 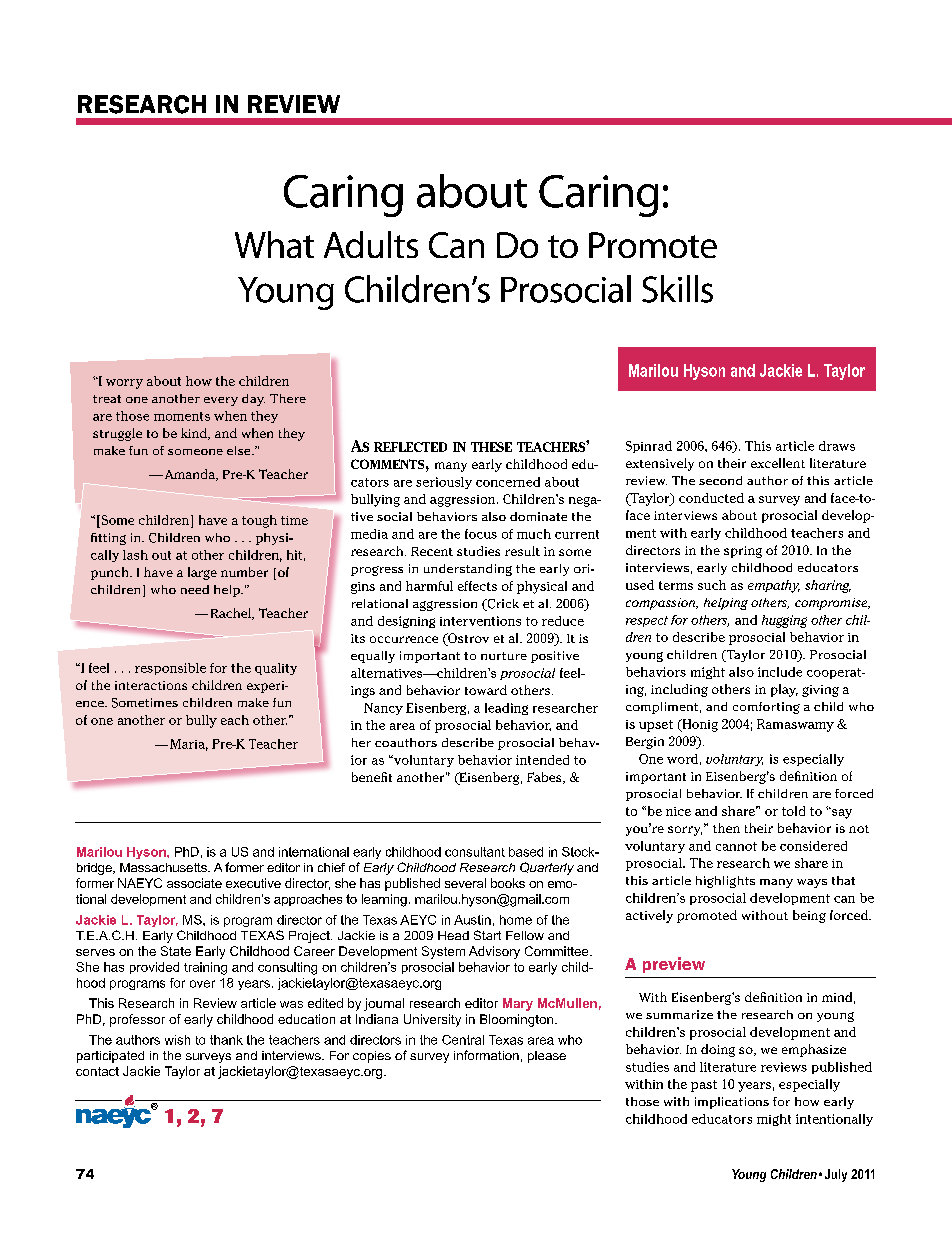 I want to click on contact, so click(x=97, y=1071).
